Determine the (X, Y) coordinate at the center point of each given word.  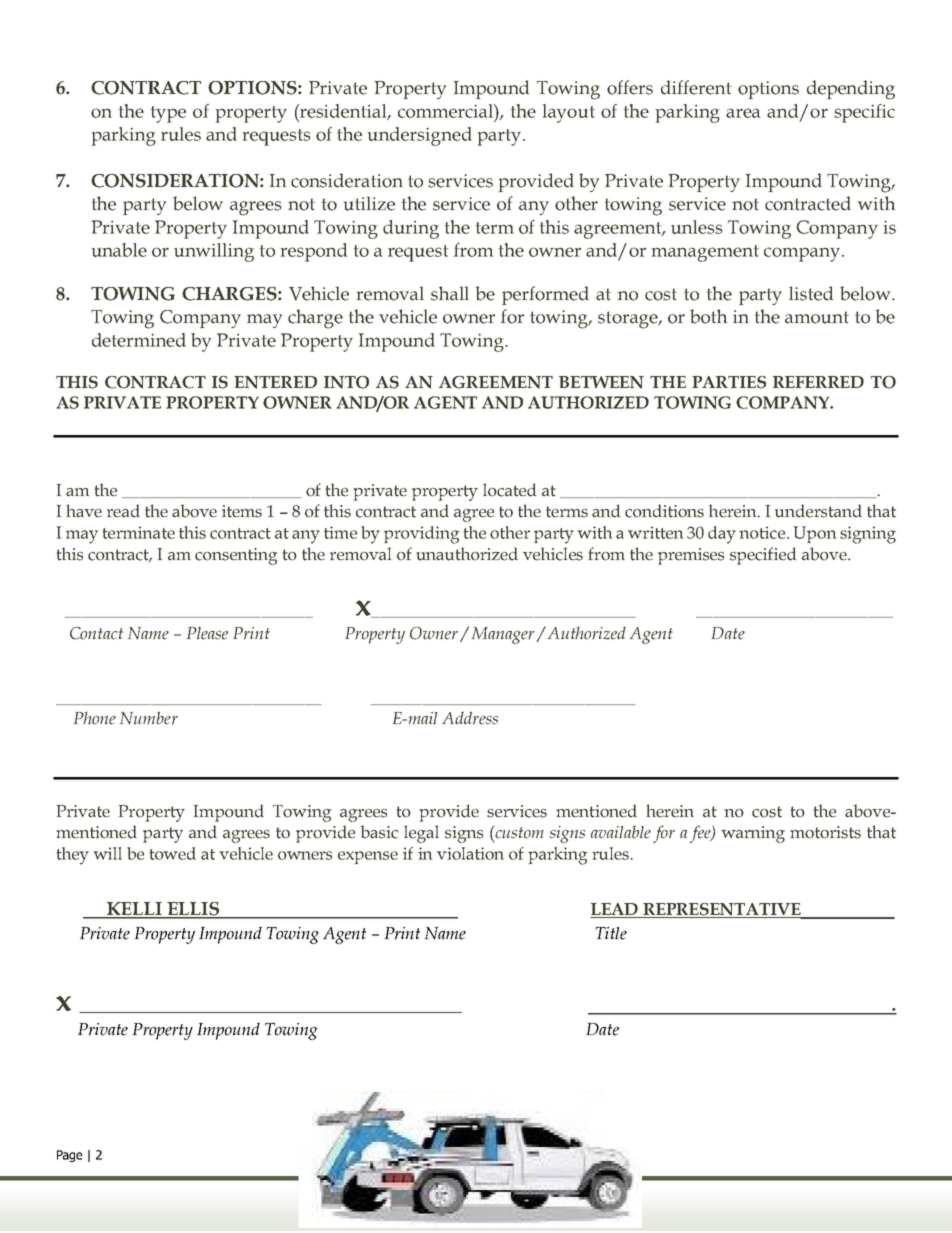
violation (470, 853)
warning (753, 834)
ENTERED (275, 382)
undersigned (420, 136)
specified (763, 556)
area (743, 113)
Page (70, 1156)
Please (207, 633)
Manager (504, 635)
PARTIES (729, 382)
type (168, 114)
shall (450, 293)
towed (172, 853)
